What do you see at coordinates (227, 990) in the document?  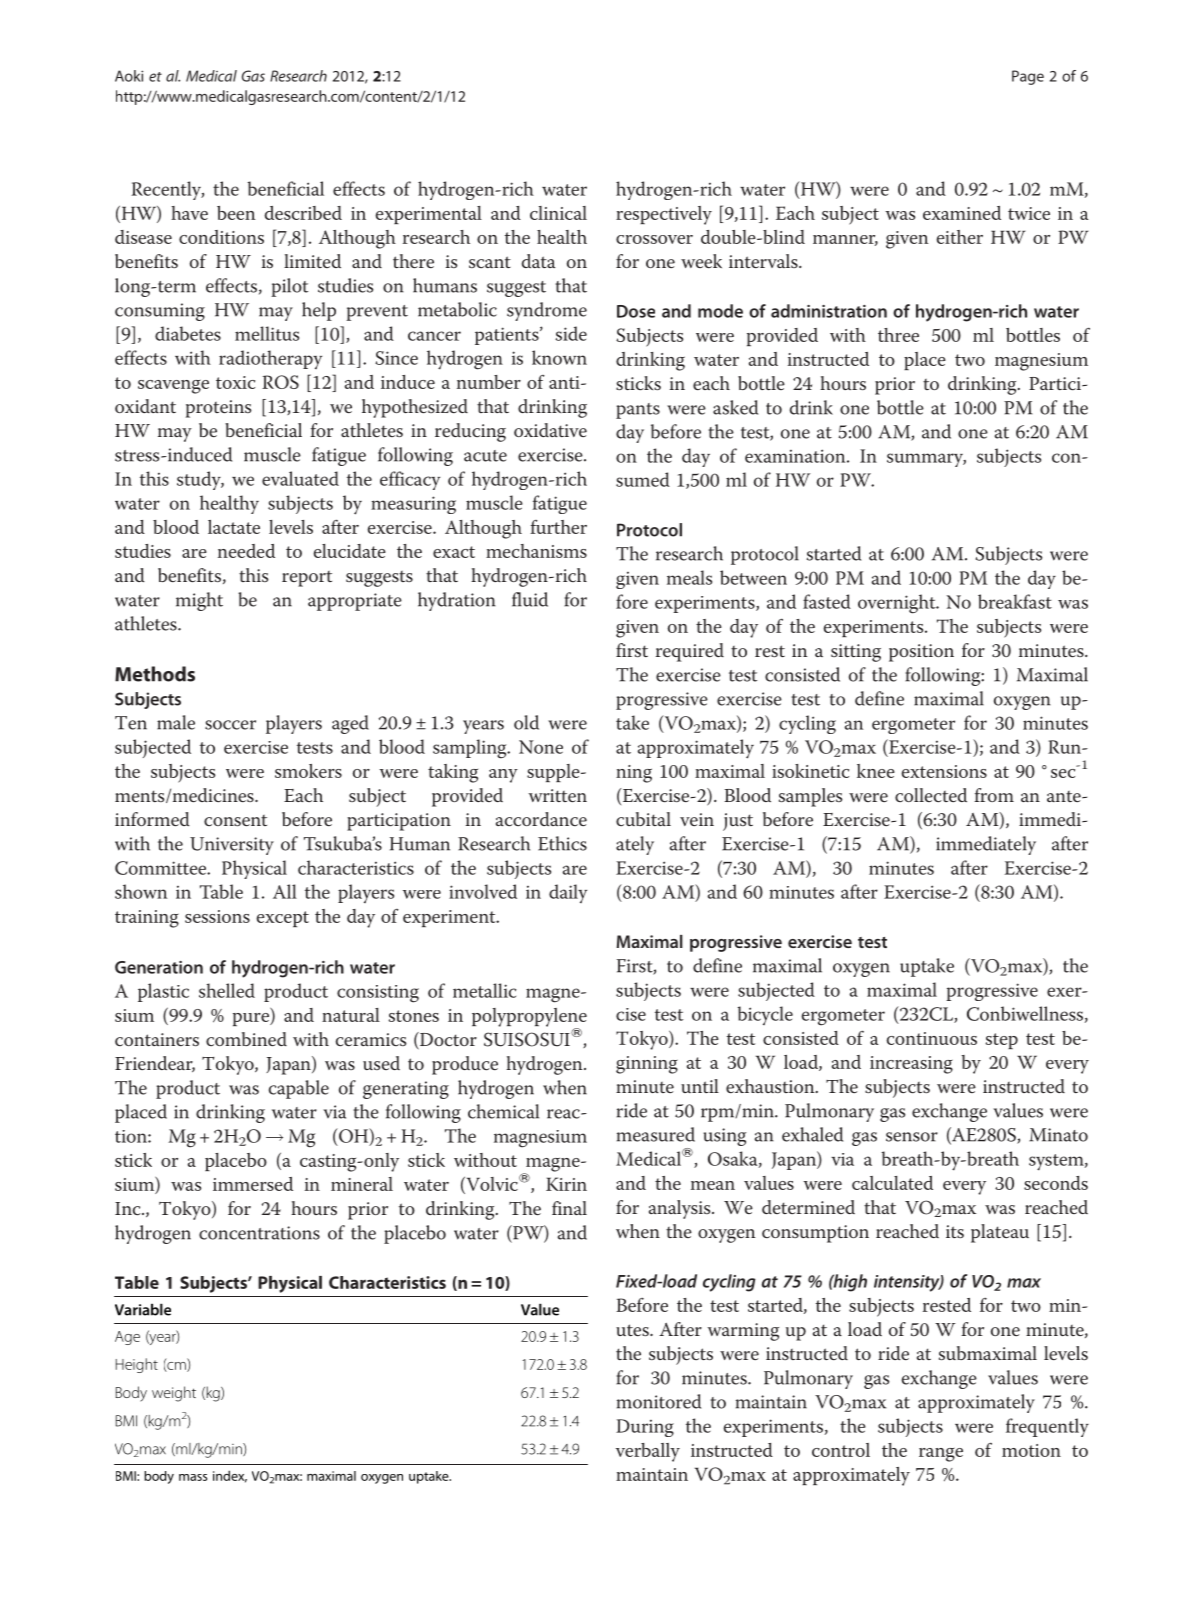 I see `shelled` at bounding box center [227, 990].
